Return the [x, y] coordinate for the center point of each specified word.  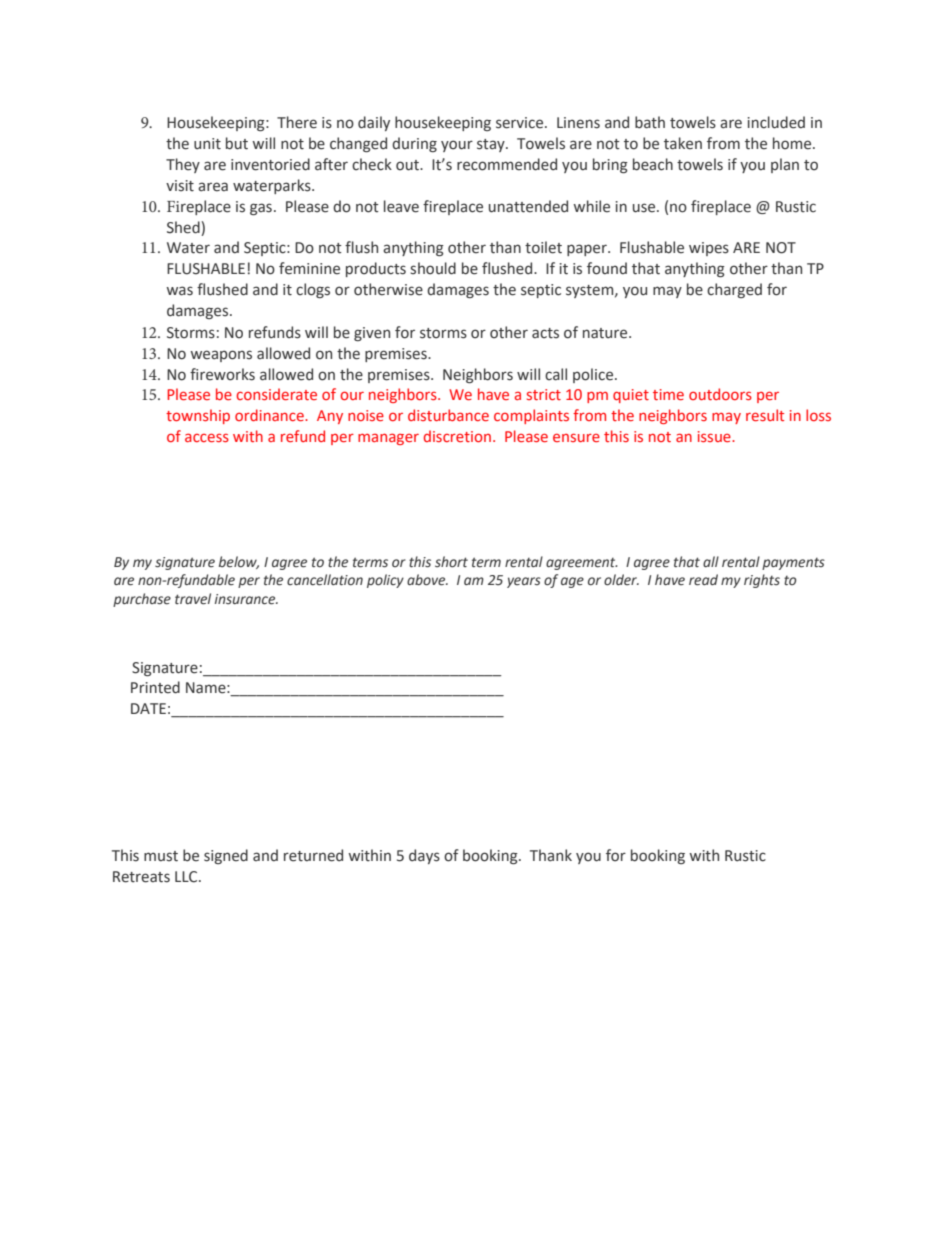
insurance [246, 599]
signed [226, 856]
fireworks [222, 374]
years [524, 582]
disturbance [448, 415]
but [237, 143]
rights [762, 581]
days [424, 856]
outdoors [720, 394]
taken [683, 143]
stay [492, 145]
